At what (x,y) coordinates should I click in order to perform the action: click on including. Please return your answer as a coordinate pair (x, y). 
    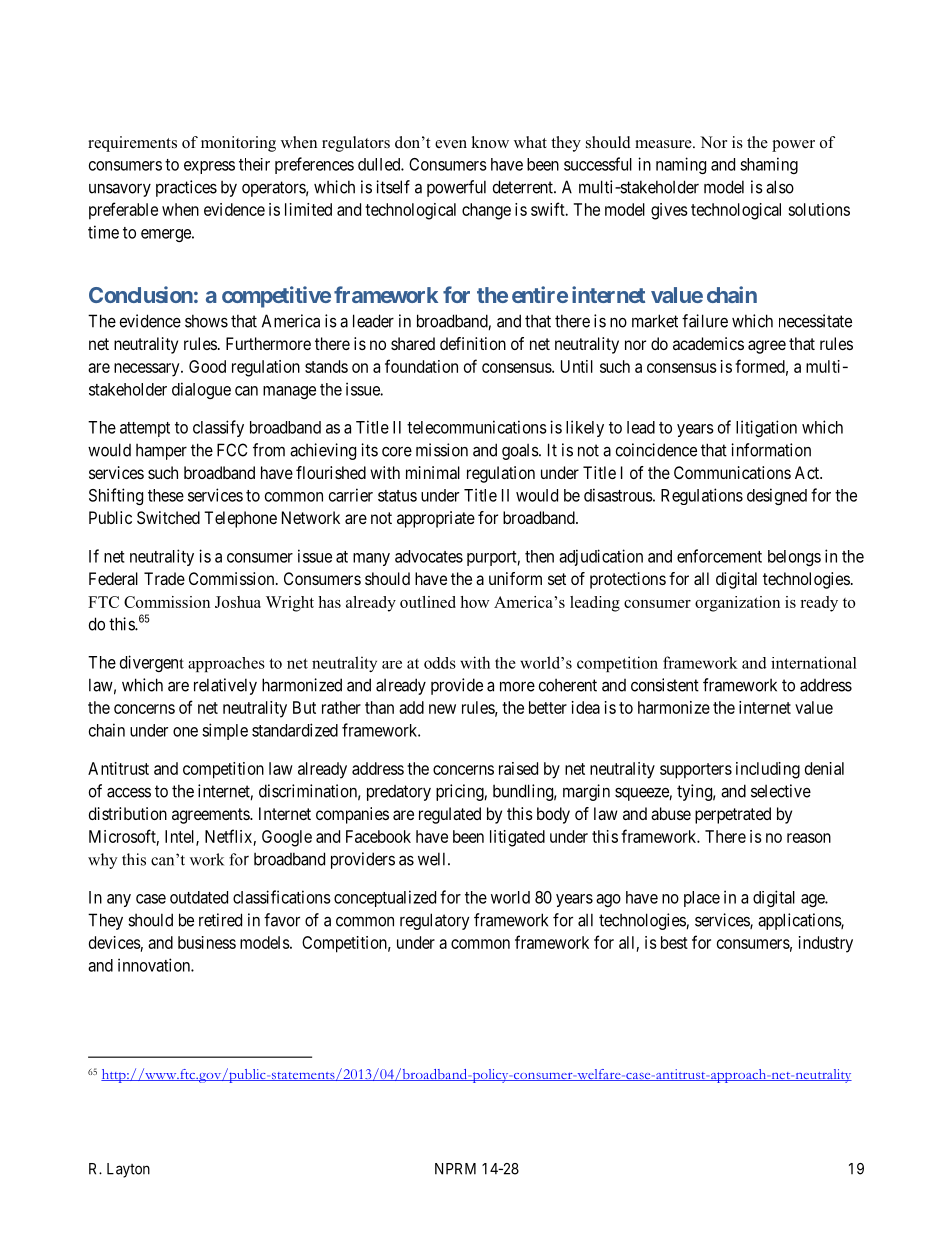
    Looking at the image, I should click on (768, 770).
